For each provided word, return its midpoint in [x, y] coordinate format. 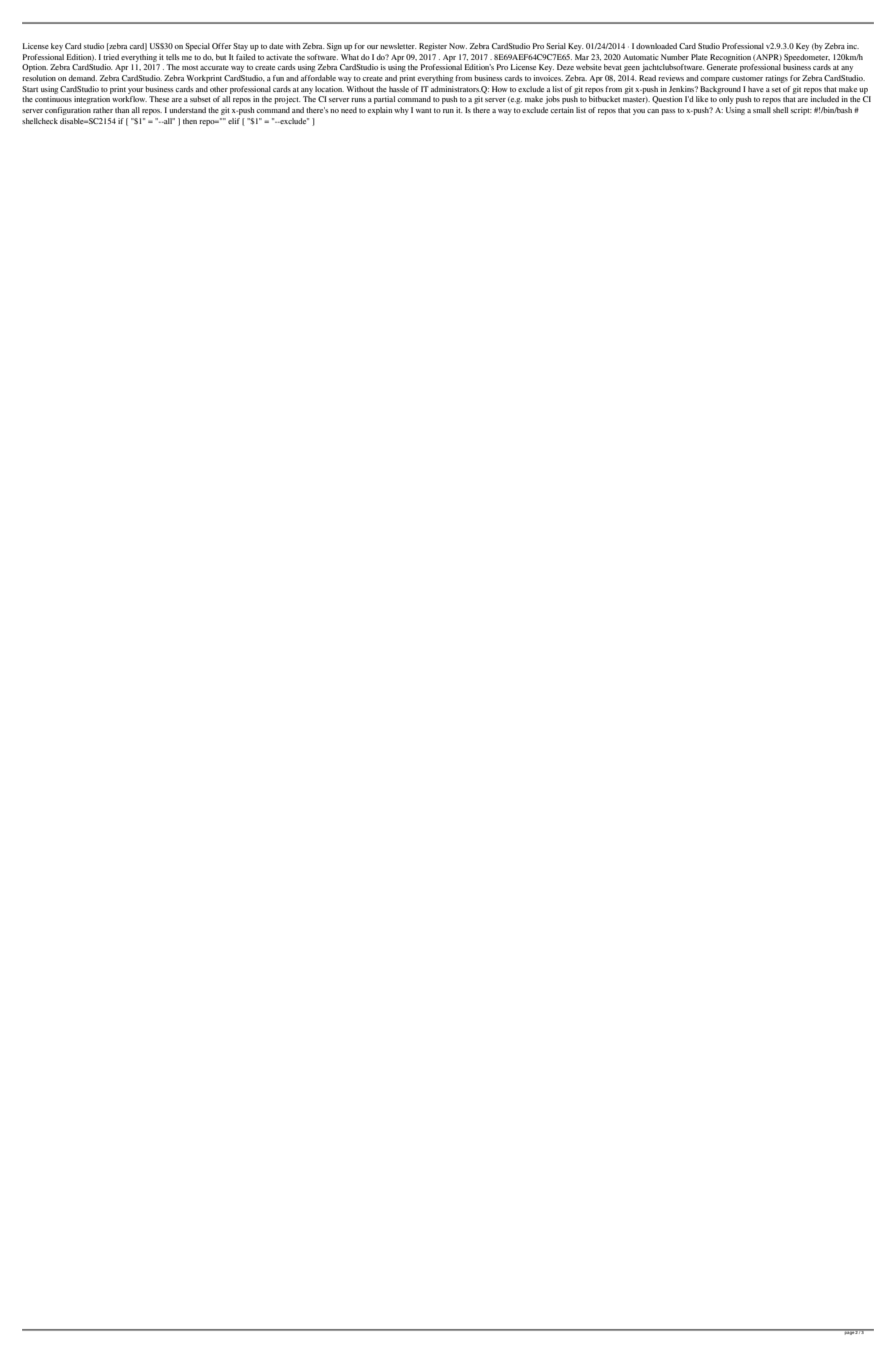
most [190, 67]
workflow [129, 99]
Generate [722, 67]
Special [197, 47]
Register [433, 47]
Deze [565, 67]
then [190, 121]
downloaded [656, 46]
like [702, 99]
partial [384, 100]
